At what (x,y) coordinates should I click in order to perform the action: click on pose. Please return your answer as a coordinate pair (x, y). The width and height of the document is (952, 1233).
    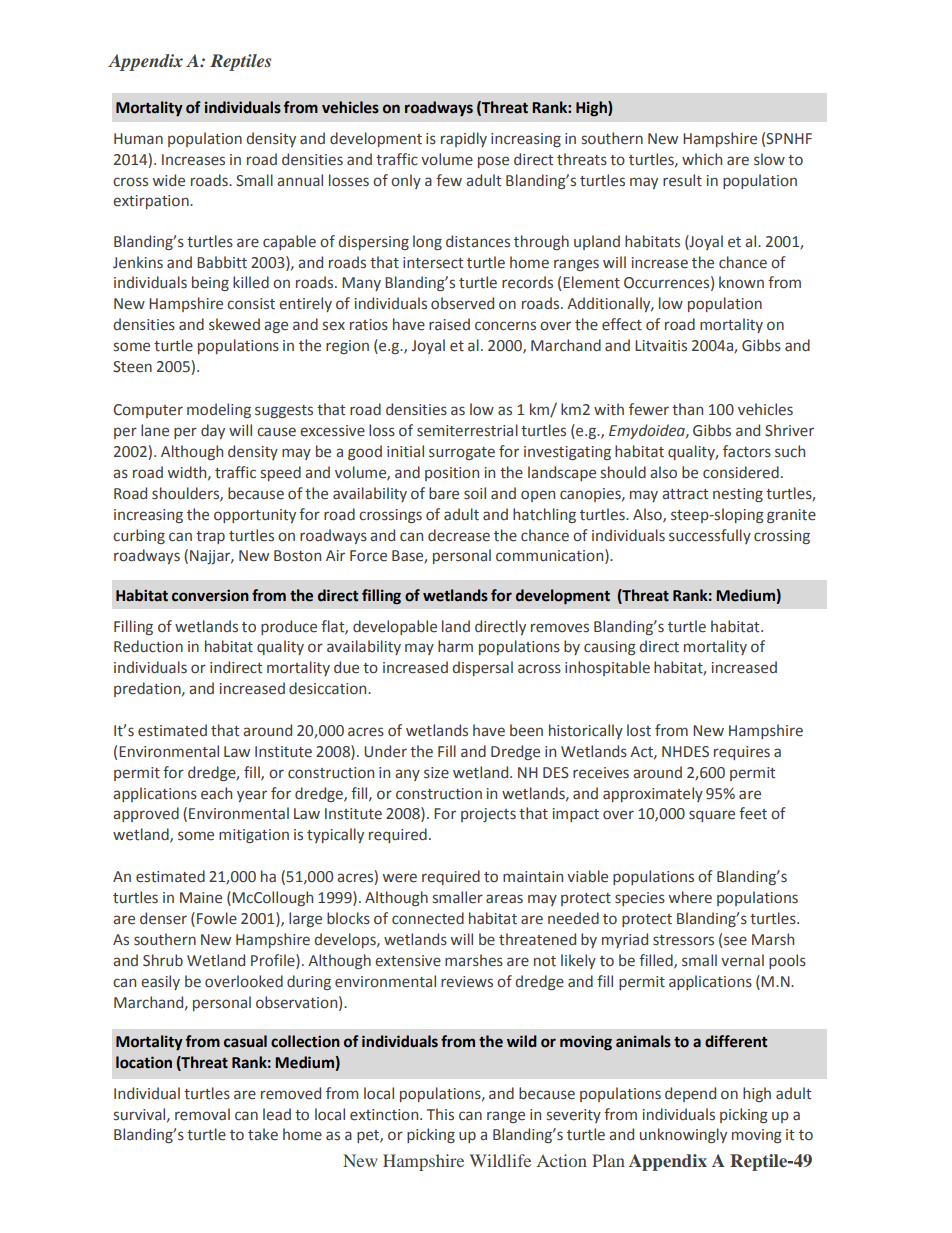
    Looking at the image, I should click on (493, 162).
